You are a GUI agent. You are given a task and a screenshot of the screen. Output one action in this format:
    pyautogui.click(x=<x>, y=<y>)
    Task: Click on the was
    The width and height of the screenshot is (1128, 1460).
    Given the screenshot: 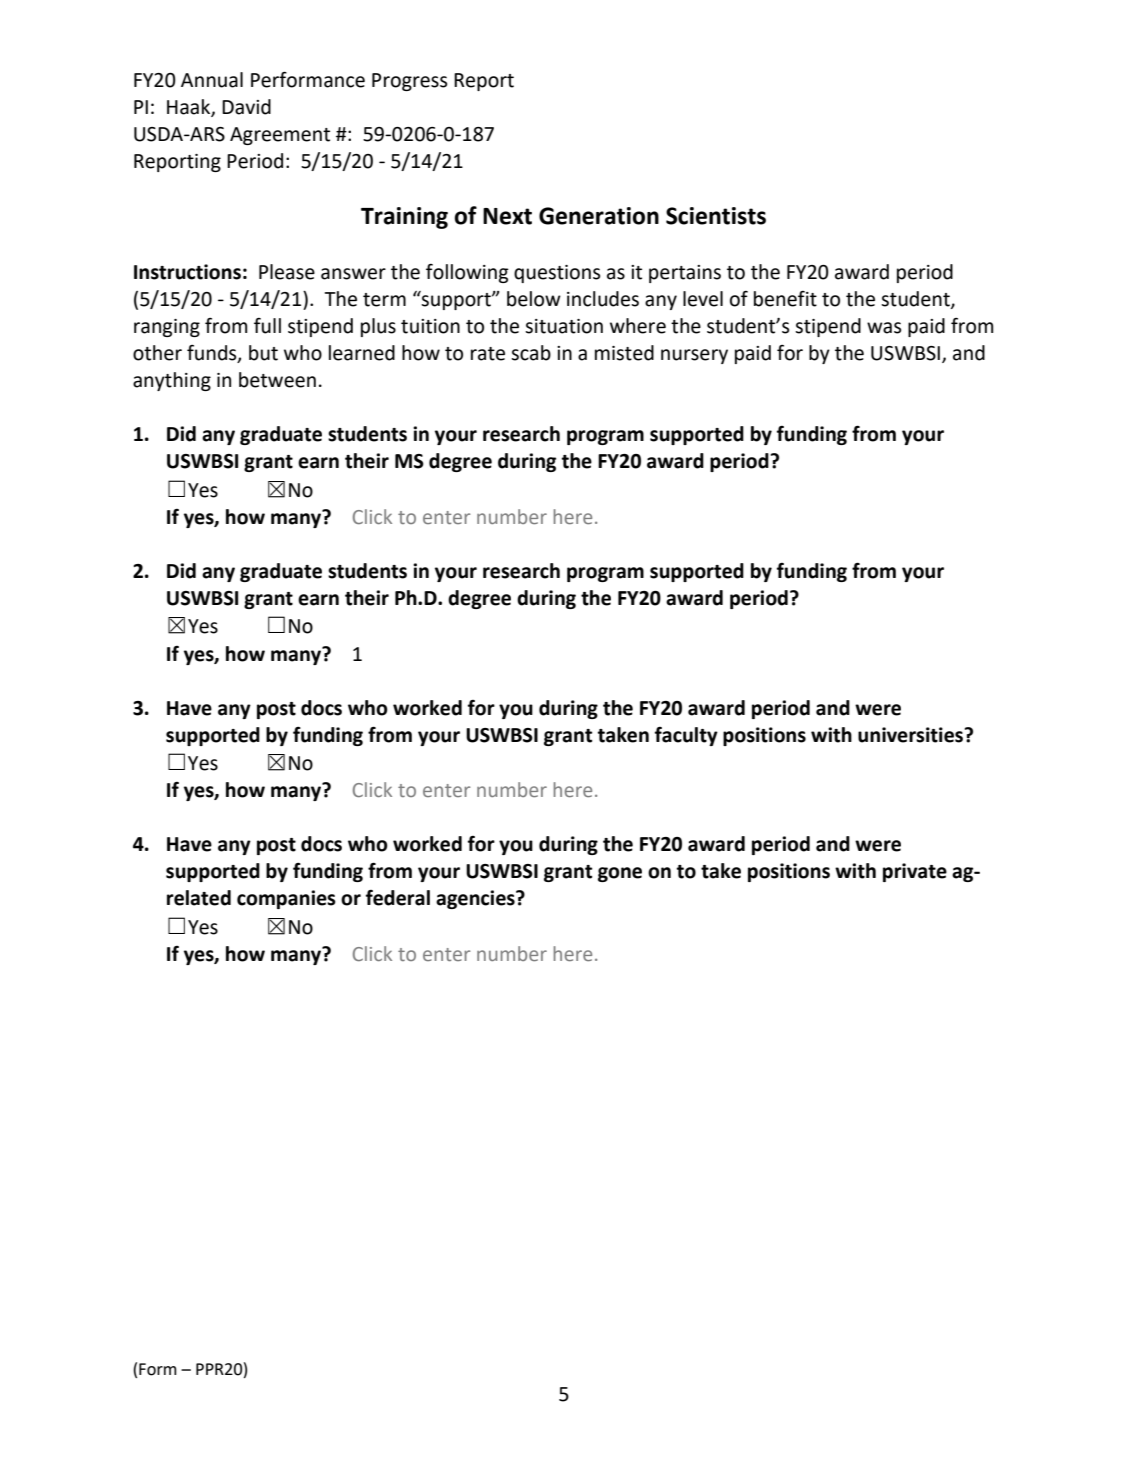 What is the action you would take?
    pyautogui.click(x=884, y=328)
